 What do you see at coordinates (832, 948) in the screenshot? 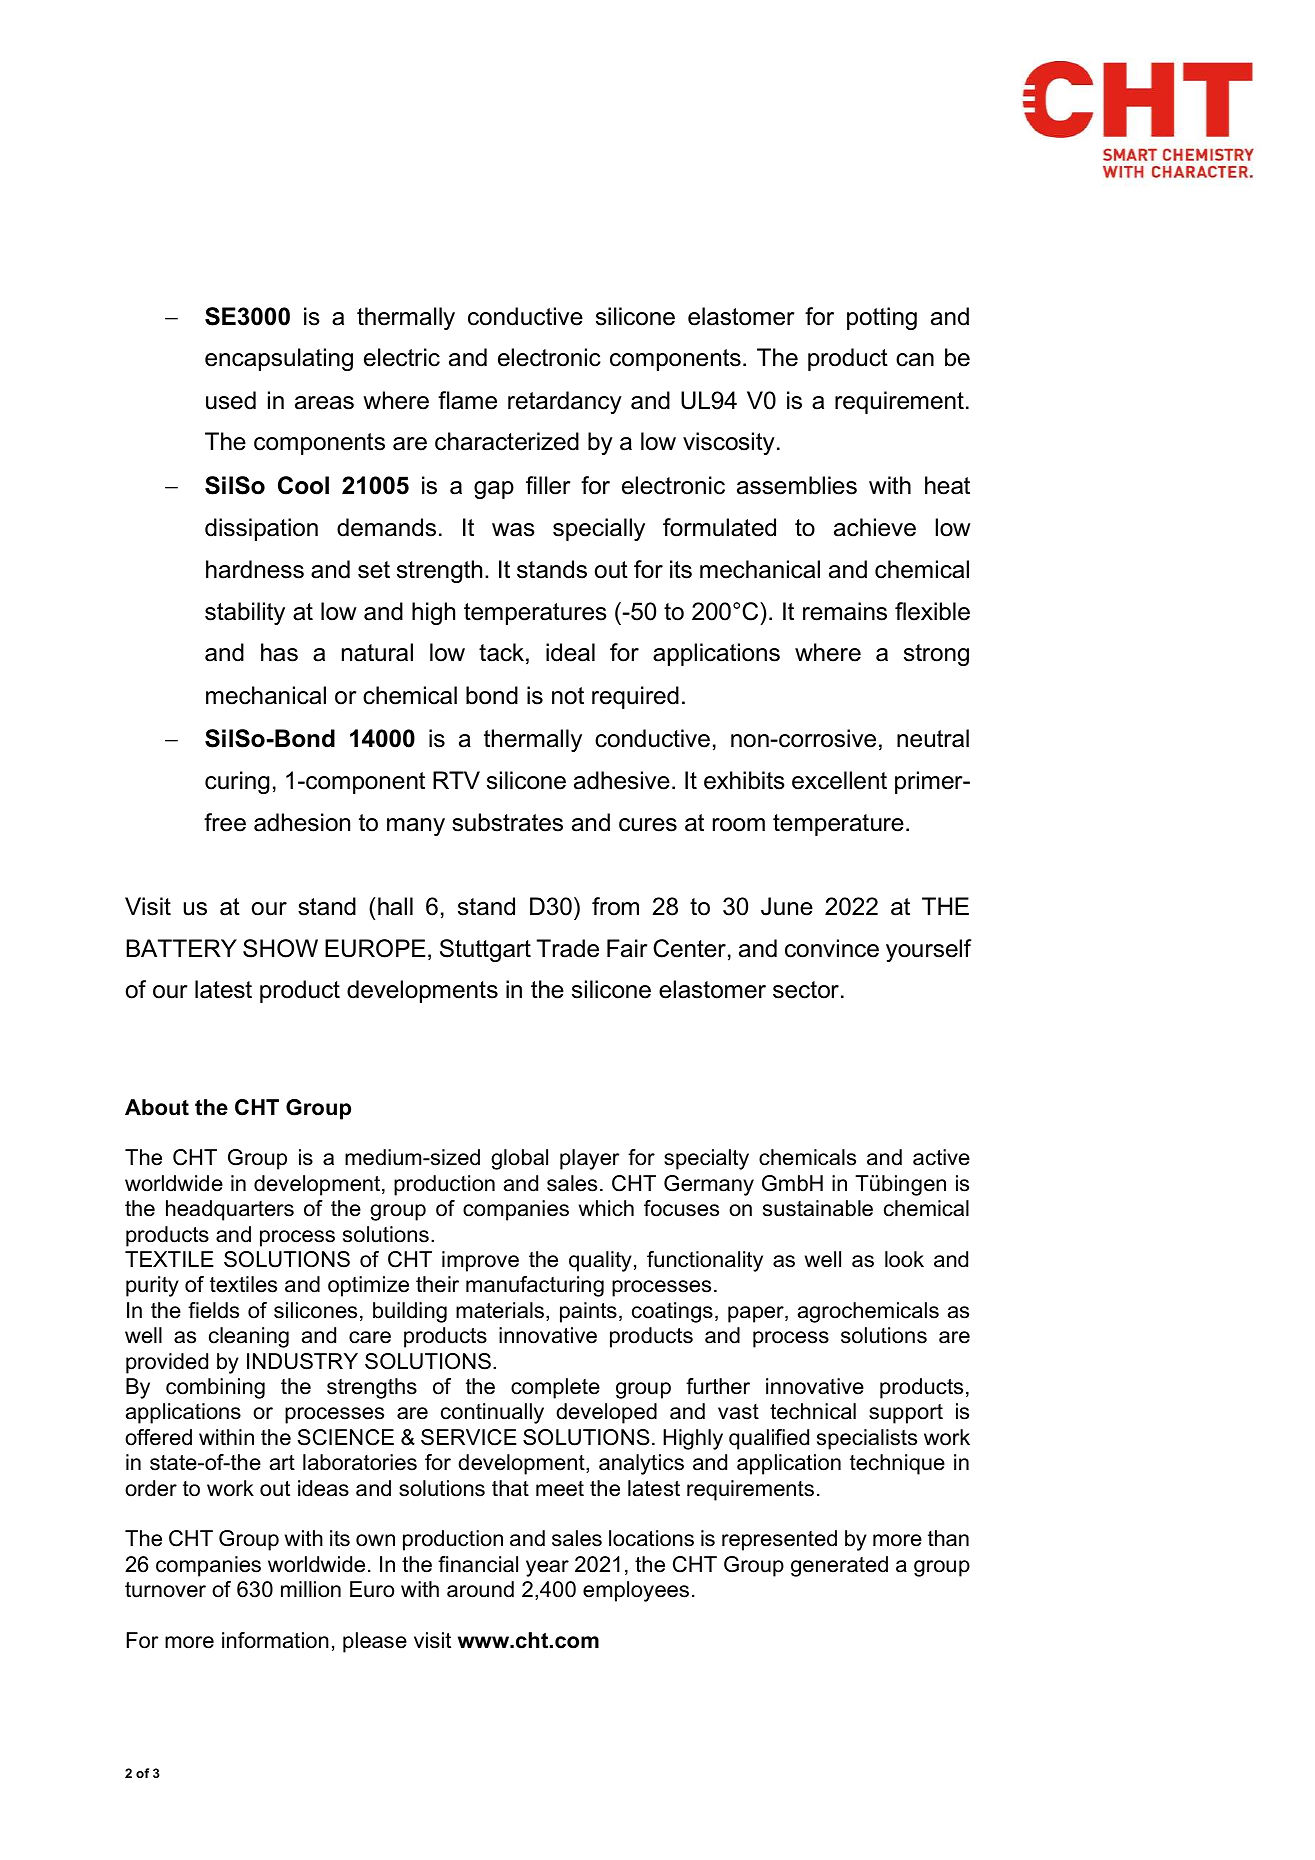
I see `convince` at bounding box center [832, 948].
